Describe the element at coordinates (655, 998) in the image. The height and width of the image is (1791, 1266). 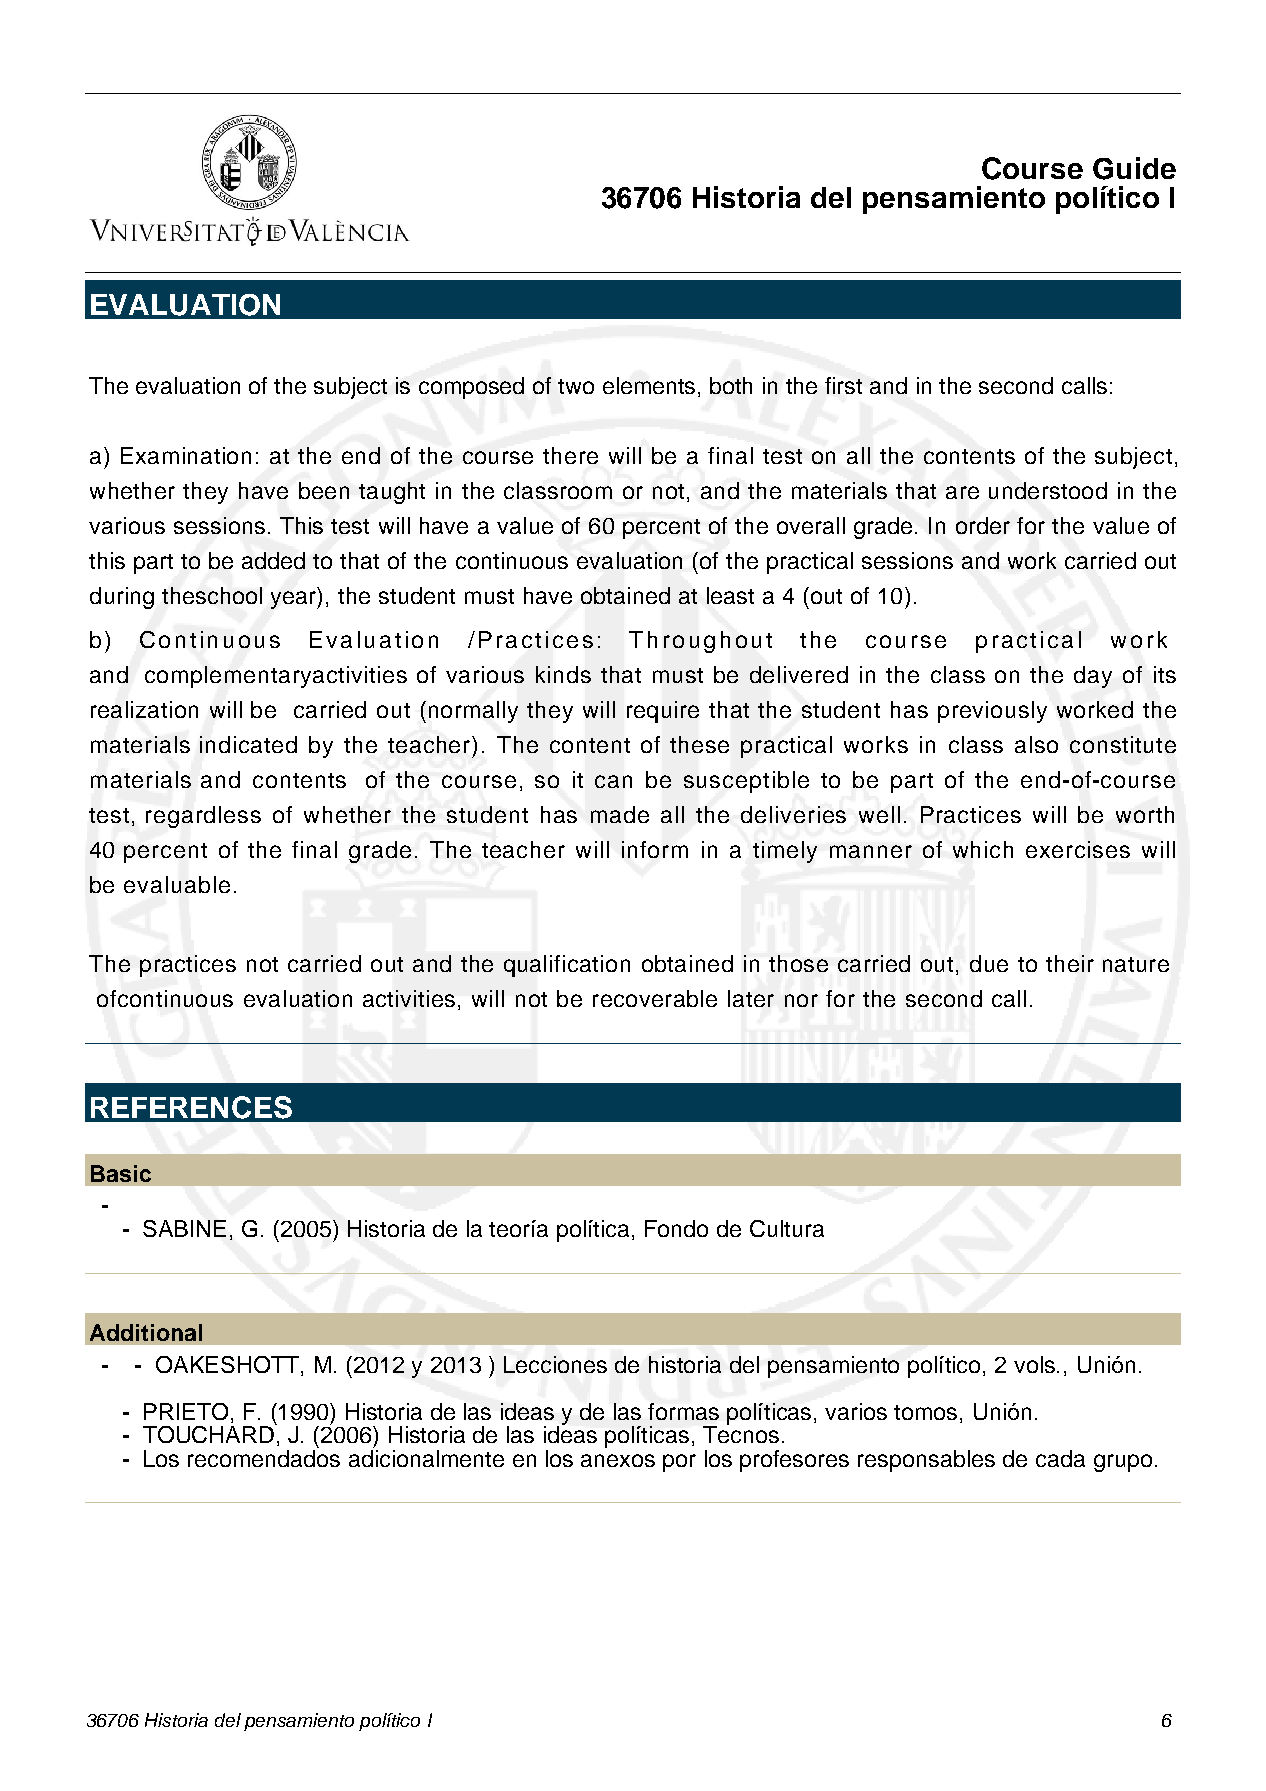
I see `recoverable` at that location.
